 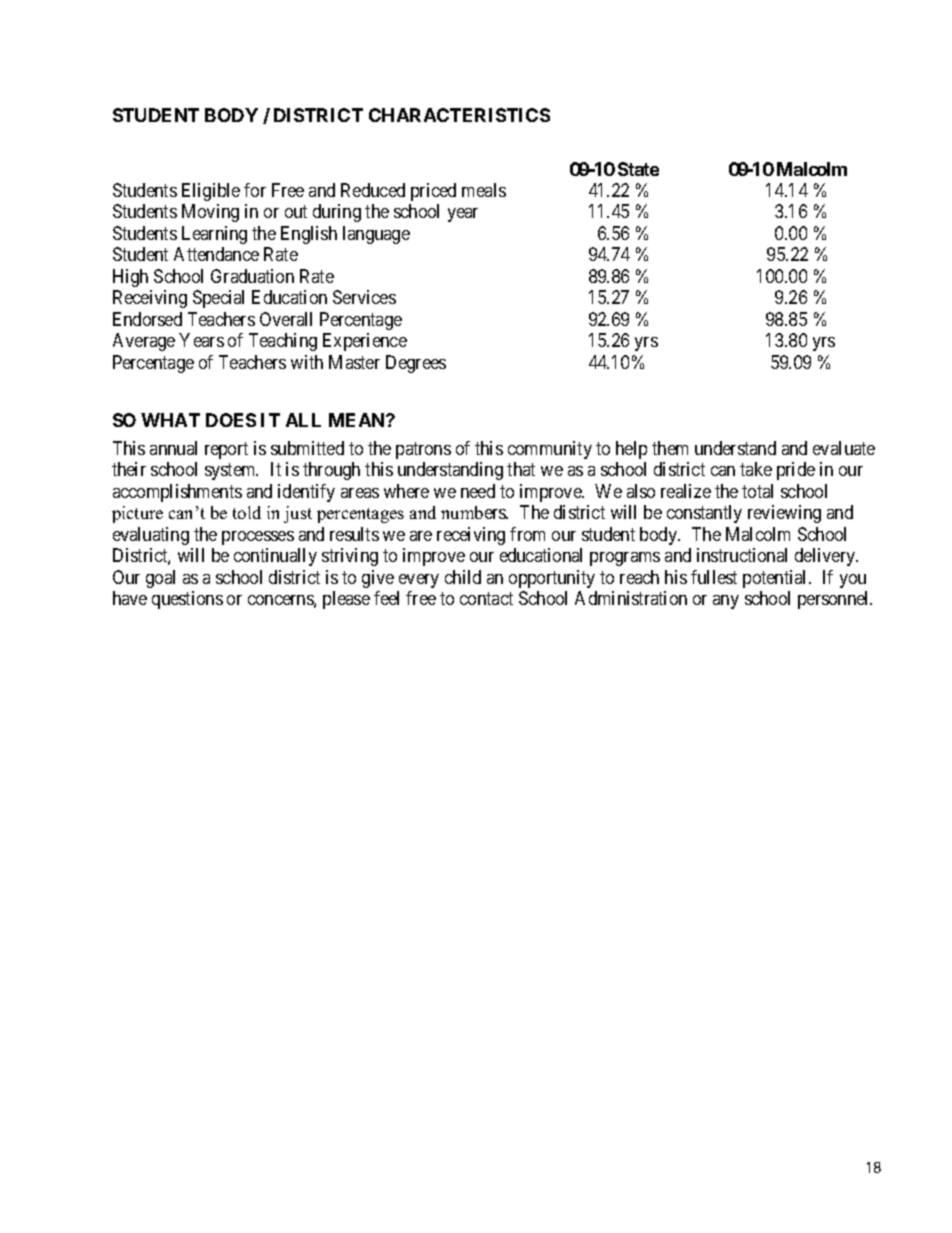 What do you see at coordinates (844, 448) in the screenshot?
I see `evaluate` at bounding box center [844, 448].
